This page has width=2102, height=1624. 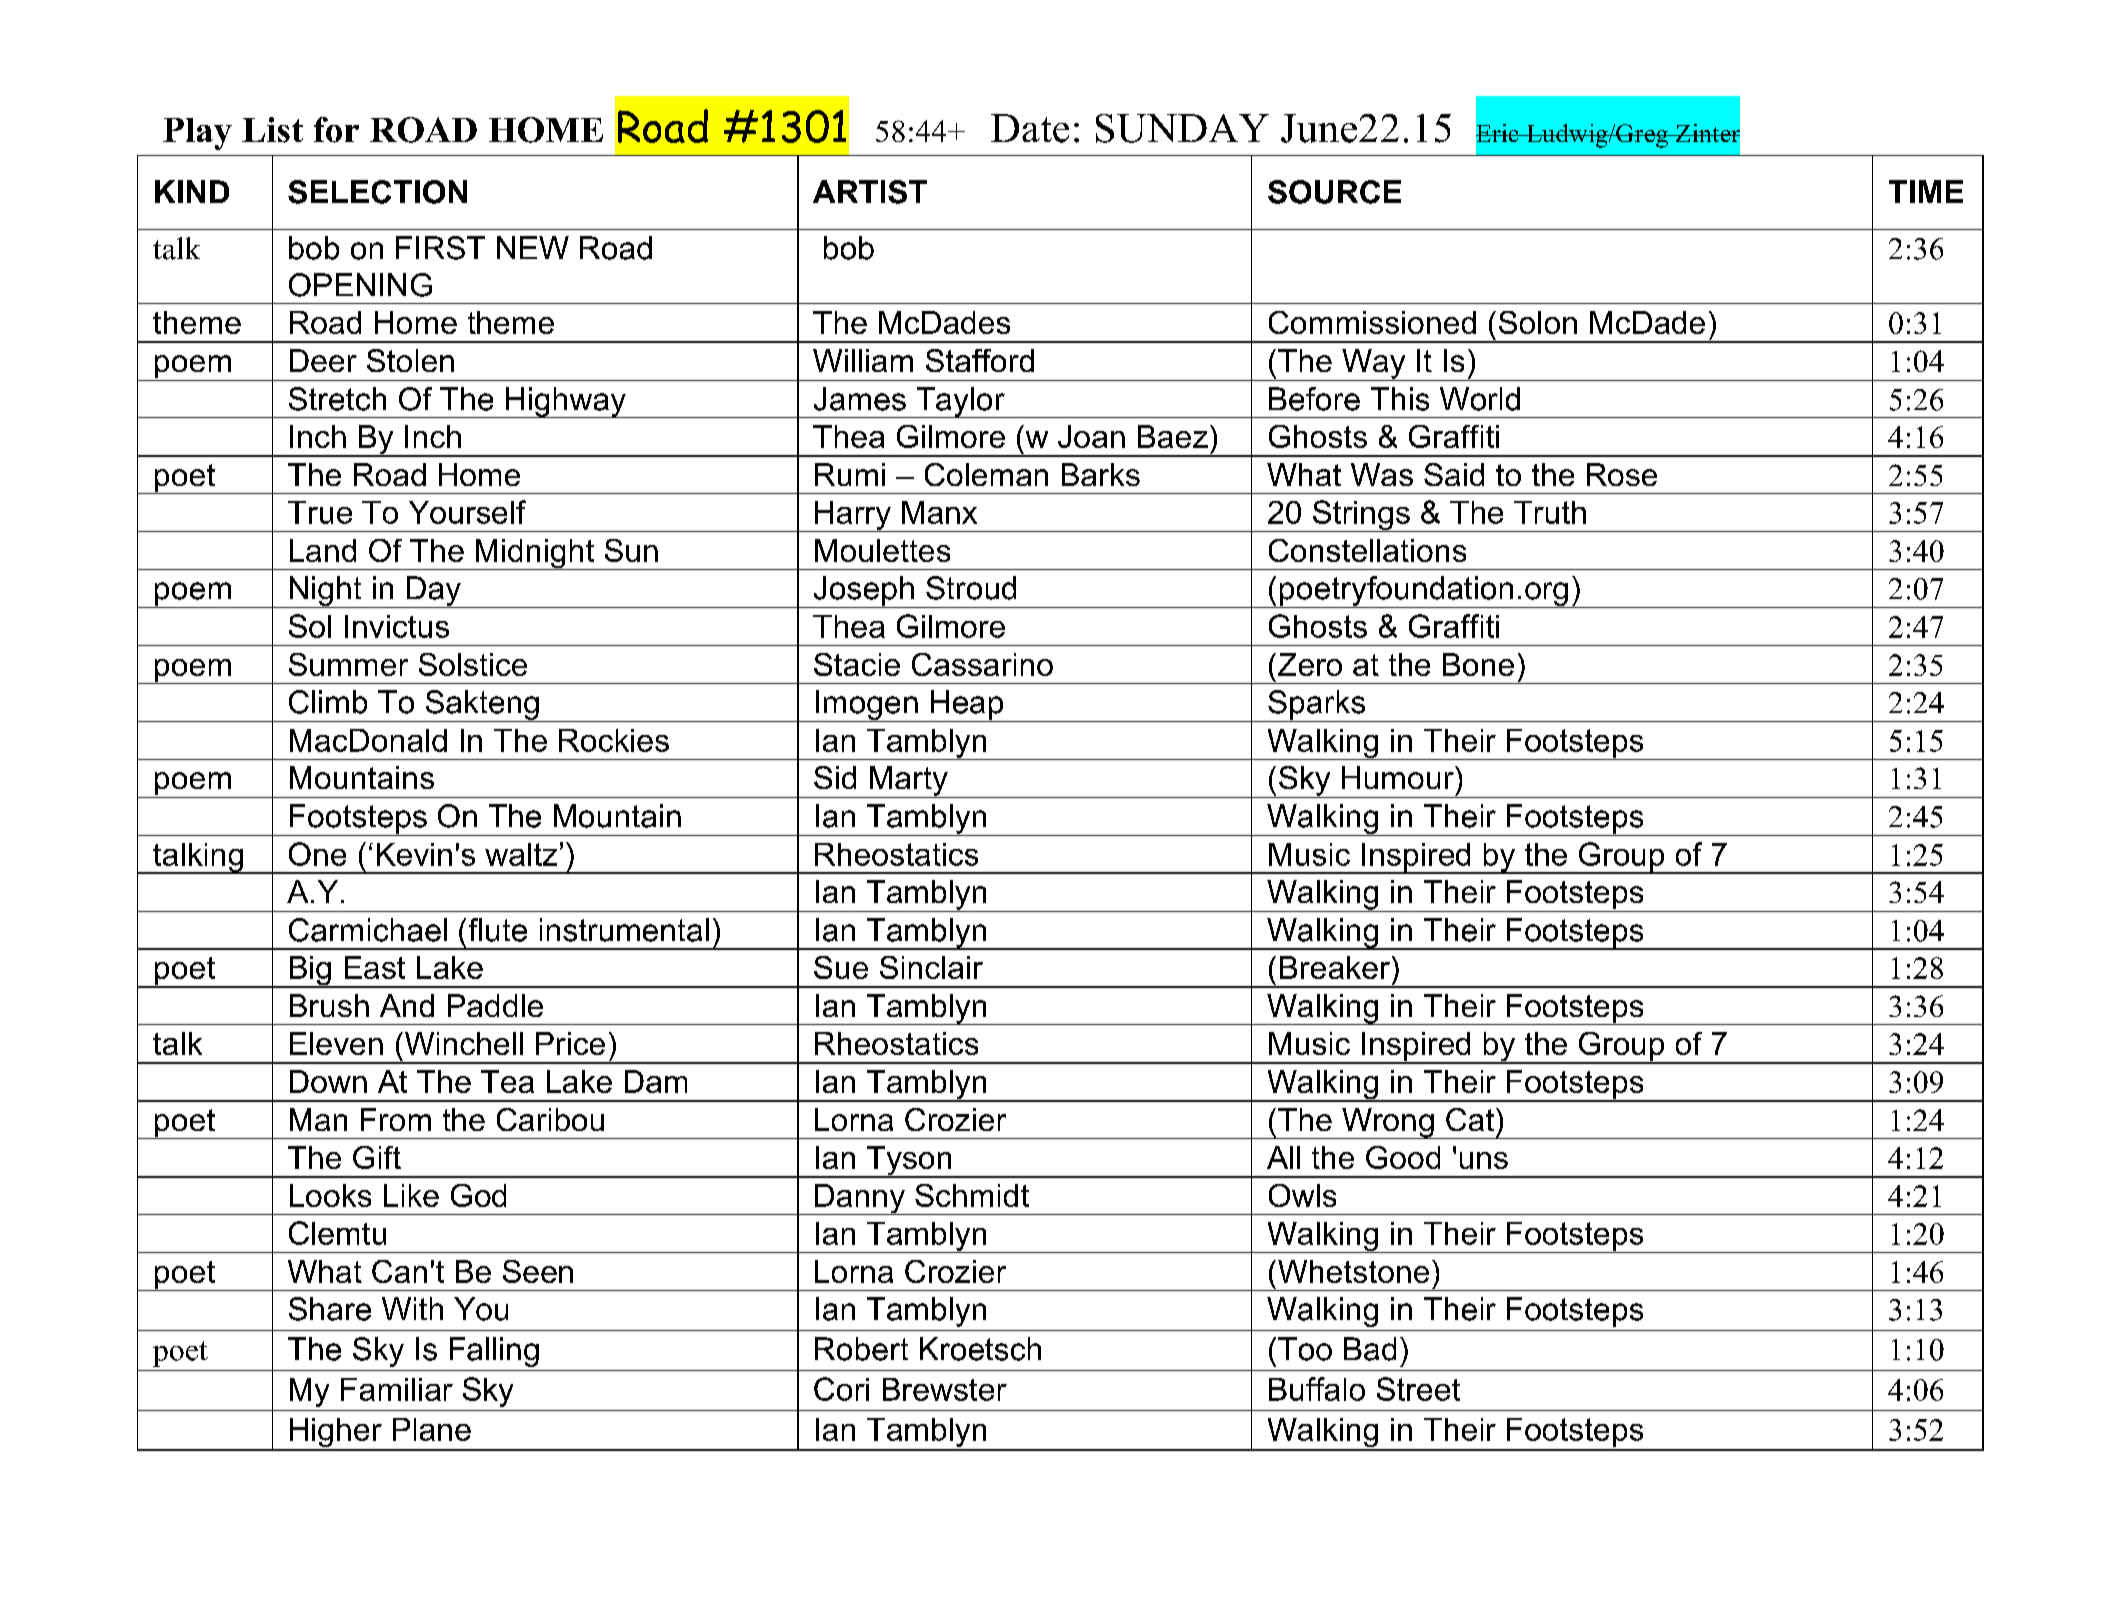 What do you see at coordinates (945, 1389) in the page?
I see `Brewster` at bounding box center [945, 1389].
